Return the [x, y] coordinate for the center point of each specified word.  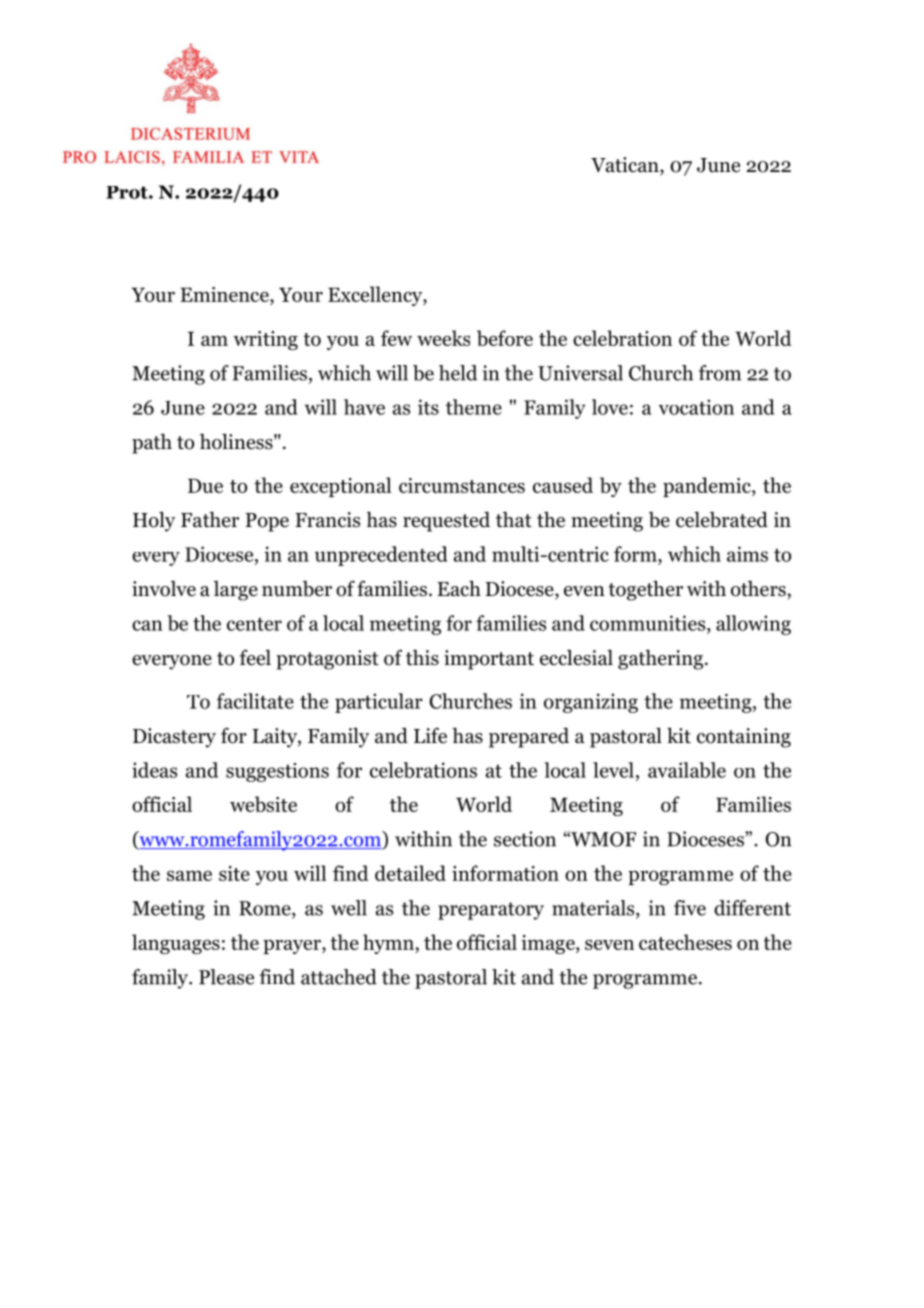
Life [430, 735]
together [645, 591]
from [720, 373]
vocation [696, 407]
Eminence [225, 296]
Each [459, 589]
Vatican [626, 166]
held [458, 373]
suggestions [277, 772]
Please [226, 977]
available [687, 770]
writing [265, 340]
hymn [389, 944]
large [236, 591]
